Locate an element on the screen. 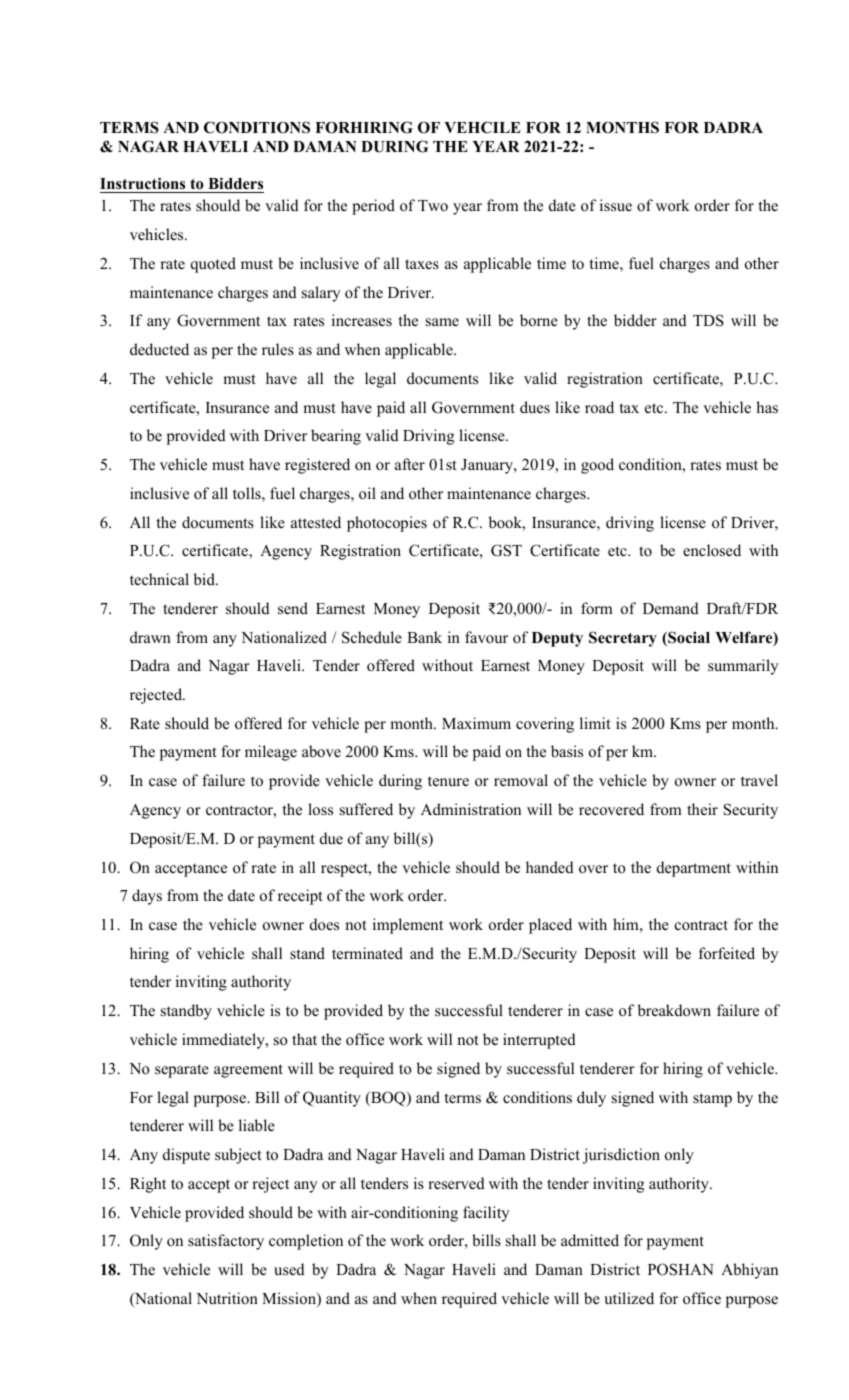 This screenshot has height=1400, width=849. mileage is located at coordinates (271, 753).
